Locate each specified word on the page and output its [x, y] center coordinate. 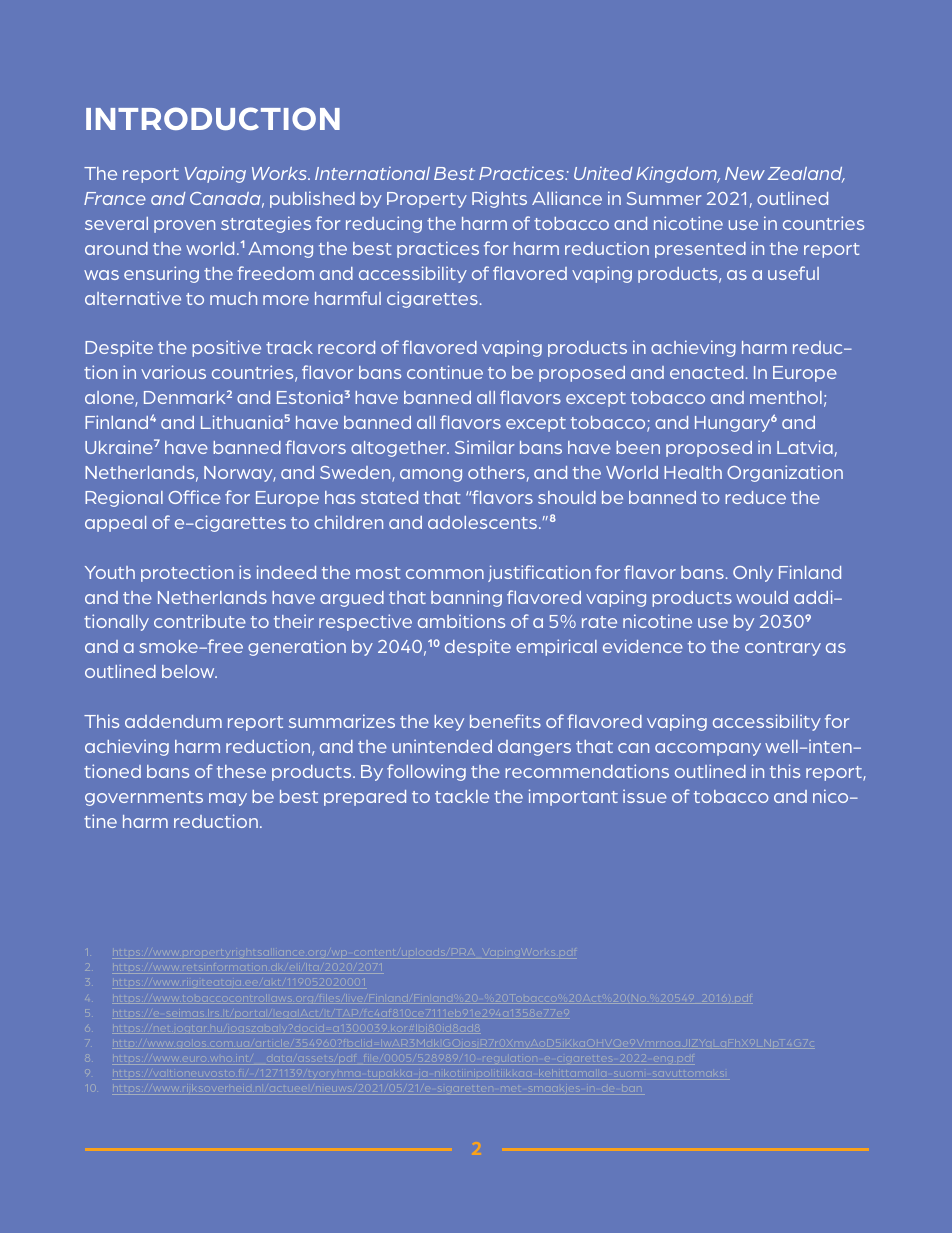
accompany [708, 749]
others [496, 472]
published [312, 199]
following [426, 772]
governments [144, 798]
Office [194, 497]
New [745, 173]
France [115, 198]
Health [693, 472]
